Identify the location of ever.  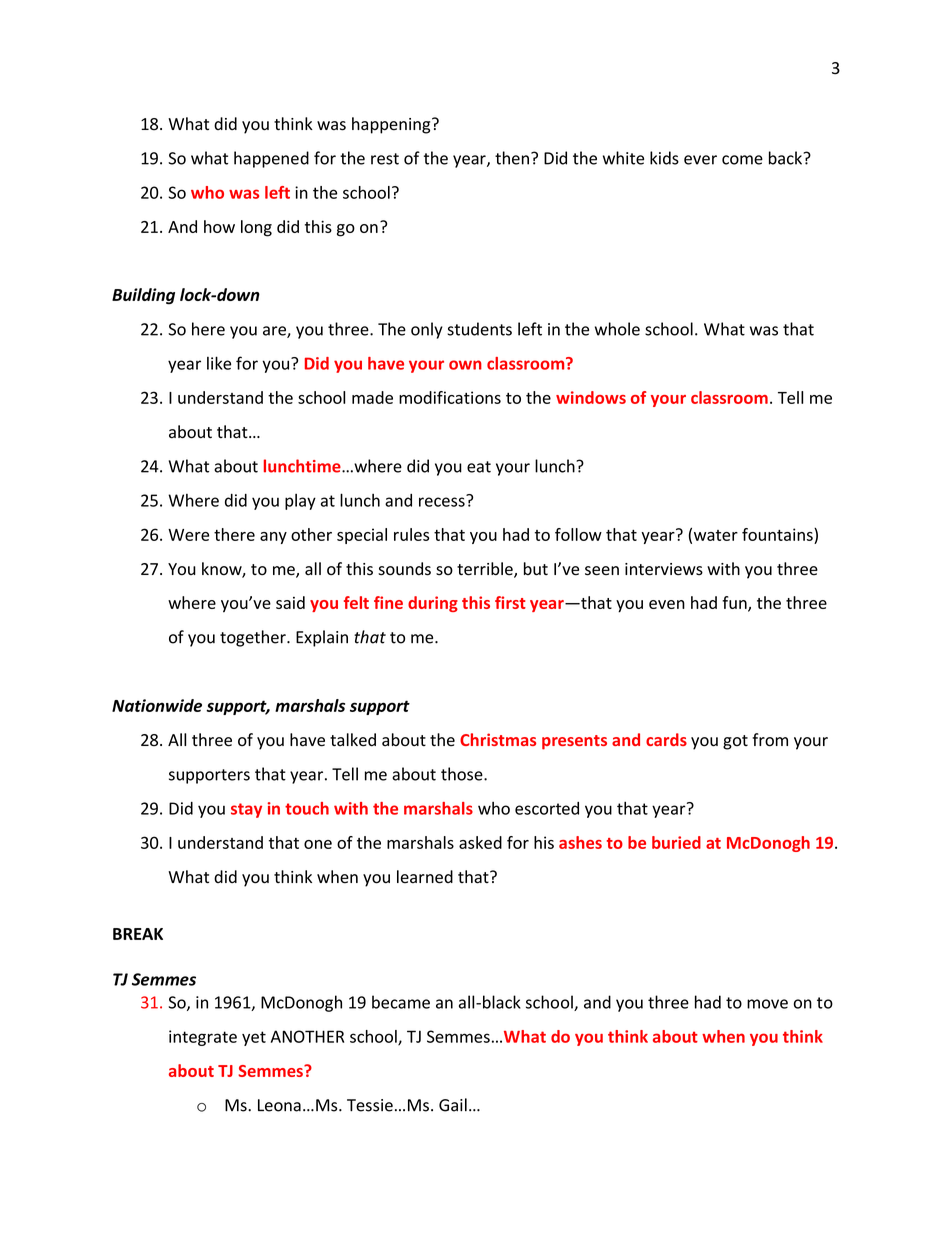
(700, 160).
